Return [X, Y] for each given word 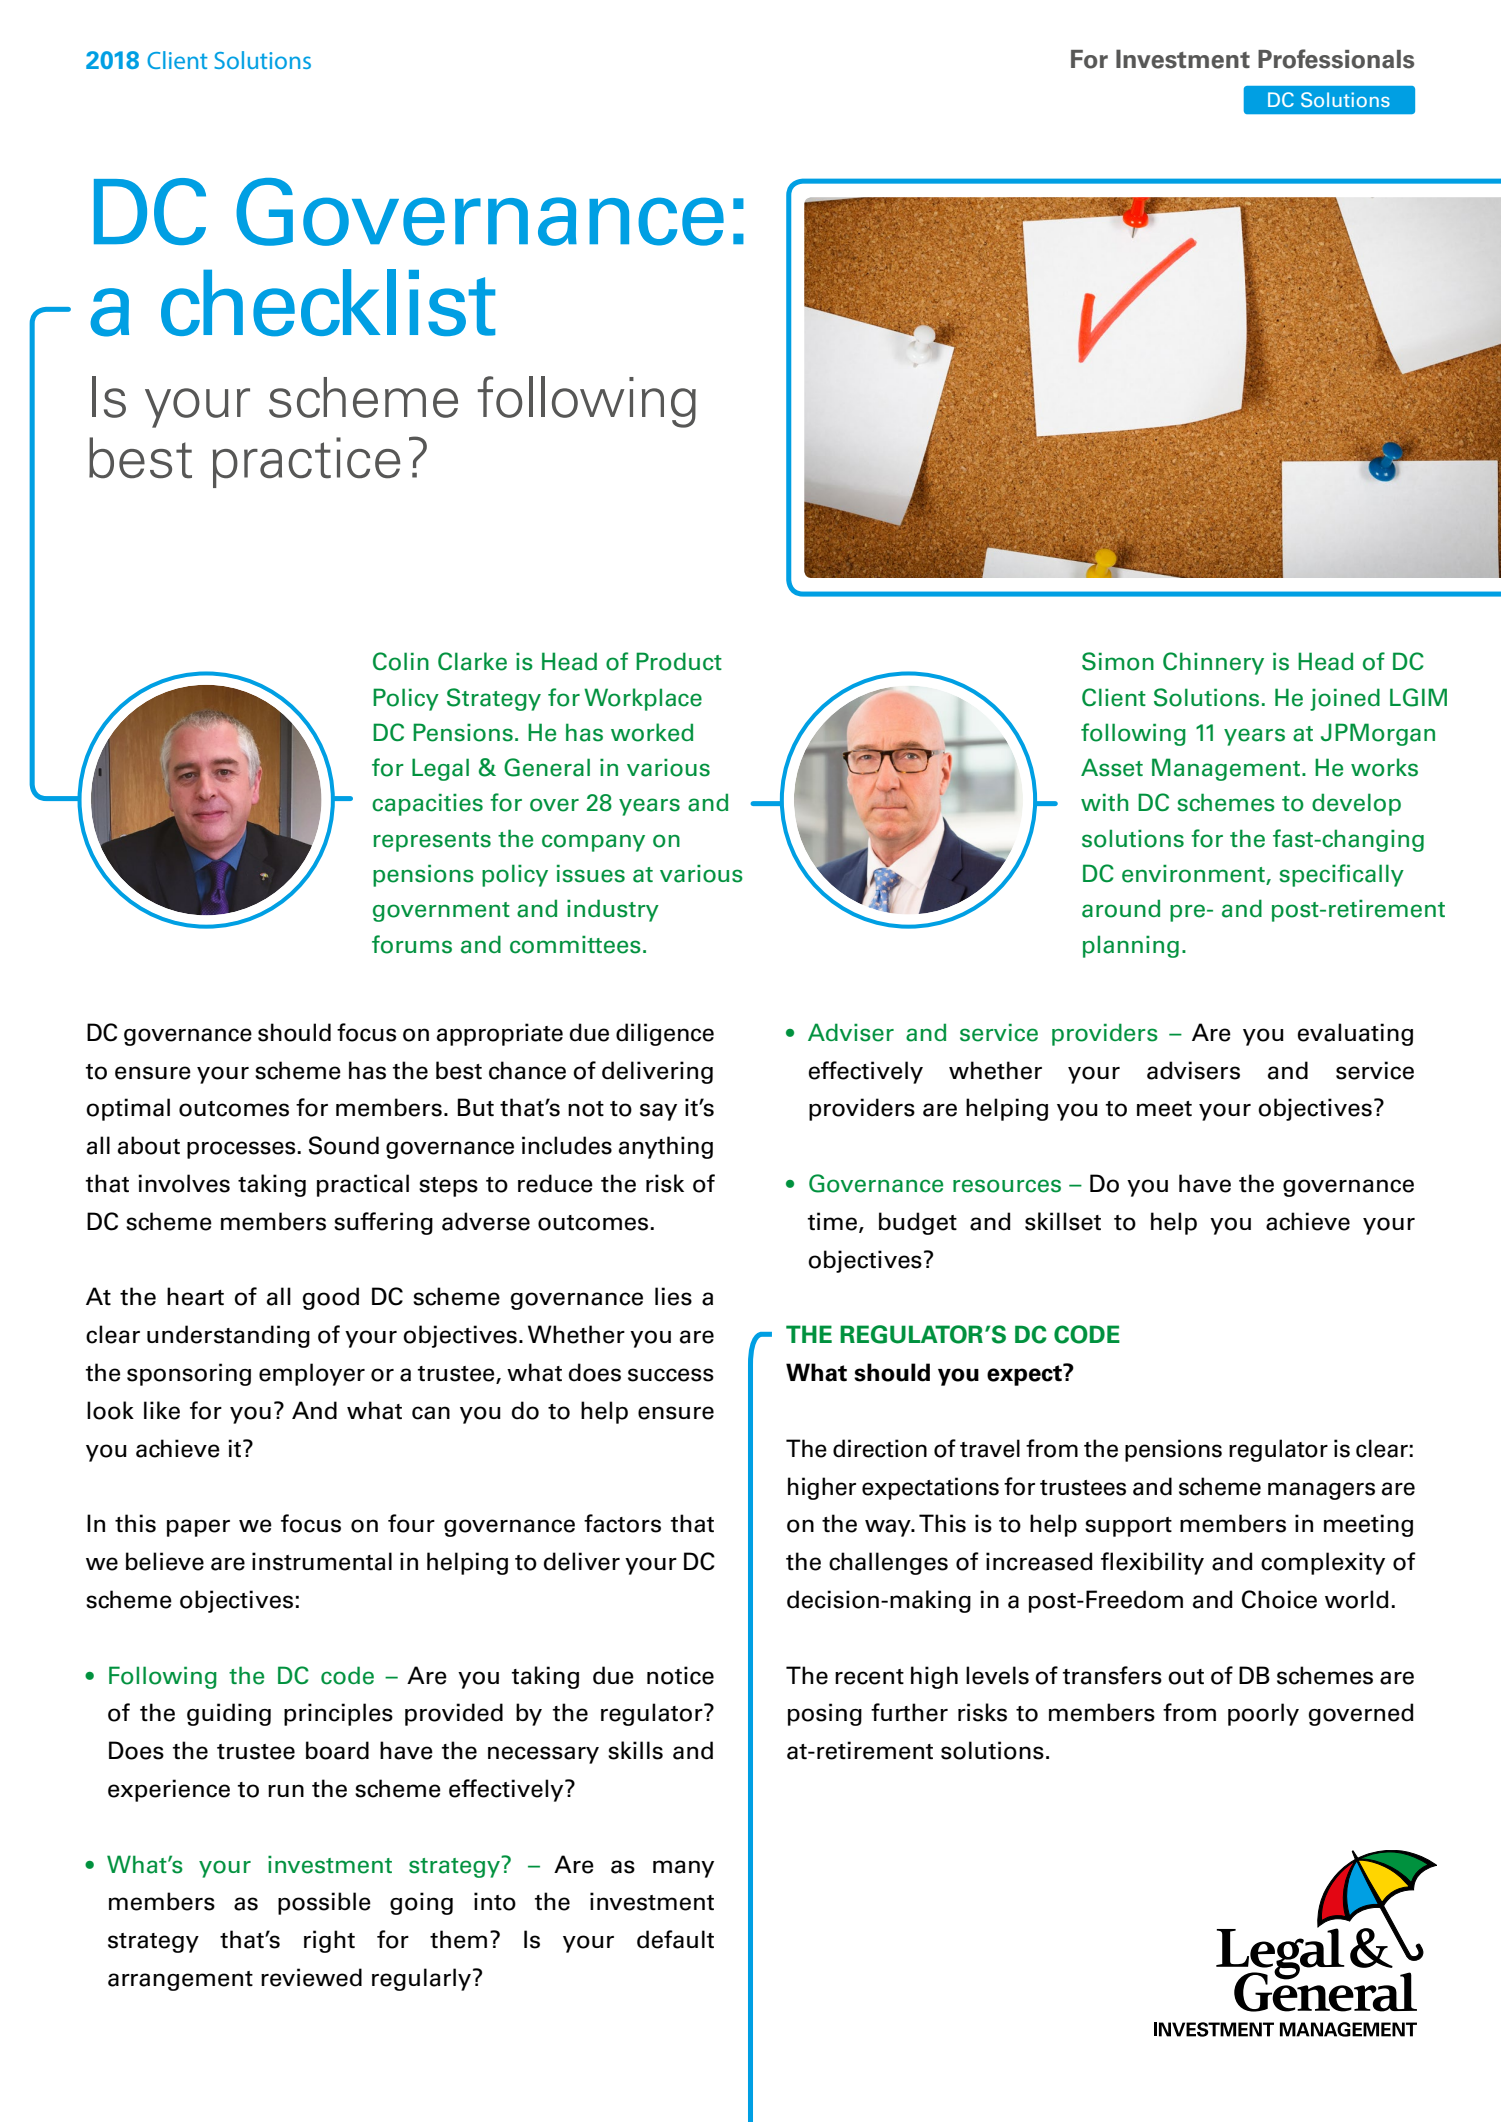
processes [242, 1150]
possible [324, 1903]
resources [1007, 1186]
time [834, 1222]
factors [622, 1523]
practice [306, 462]
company [593, 843]
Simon [1118, 661]
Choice [1279, 1599]
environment [1194, 874]
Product [679, 661]
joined [1345, 699]
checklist [328, 303]
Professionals [1336, 59]
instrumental [322, 1561]
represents [432, 842]
